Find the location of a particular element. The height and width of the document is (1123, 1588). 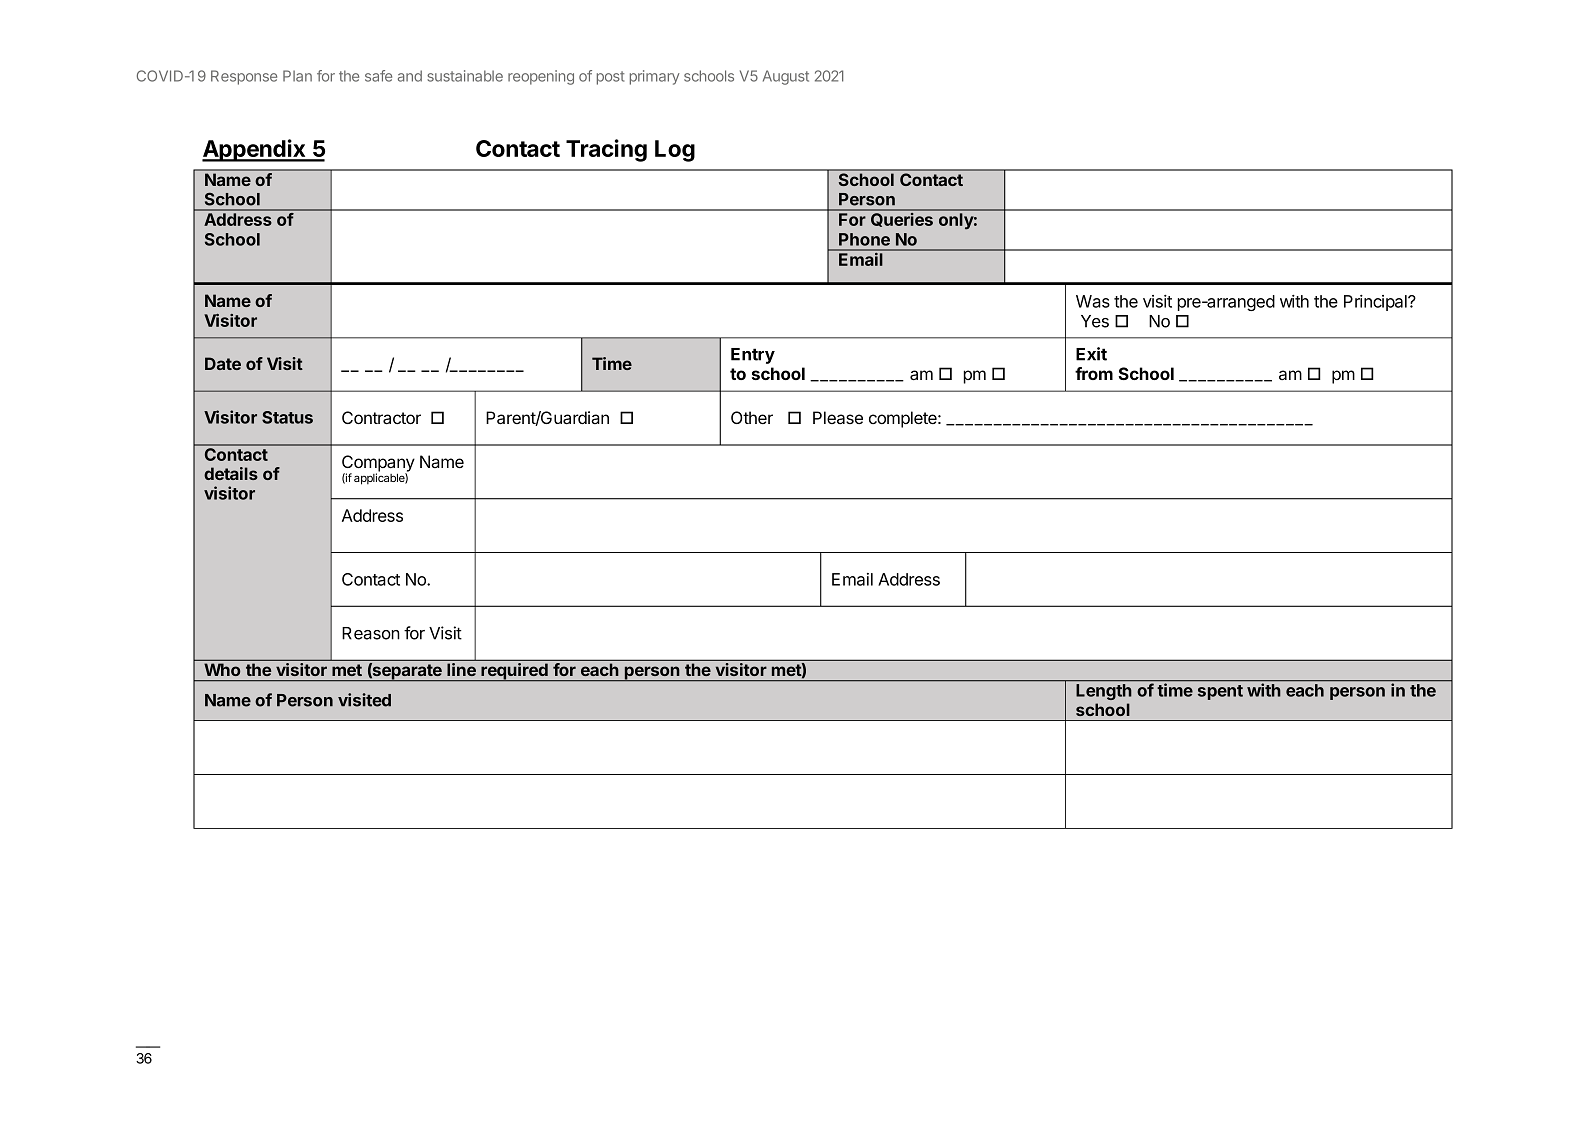

primary is located at coordinates (655, 77).
